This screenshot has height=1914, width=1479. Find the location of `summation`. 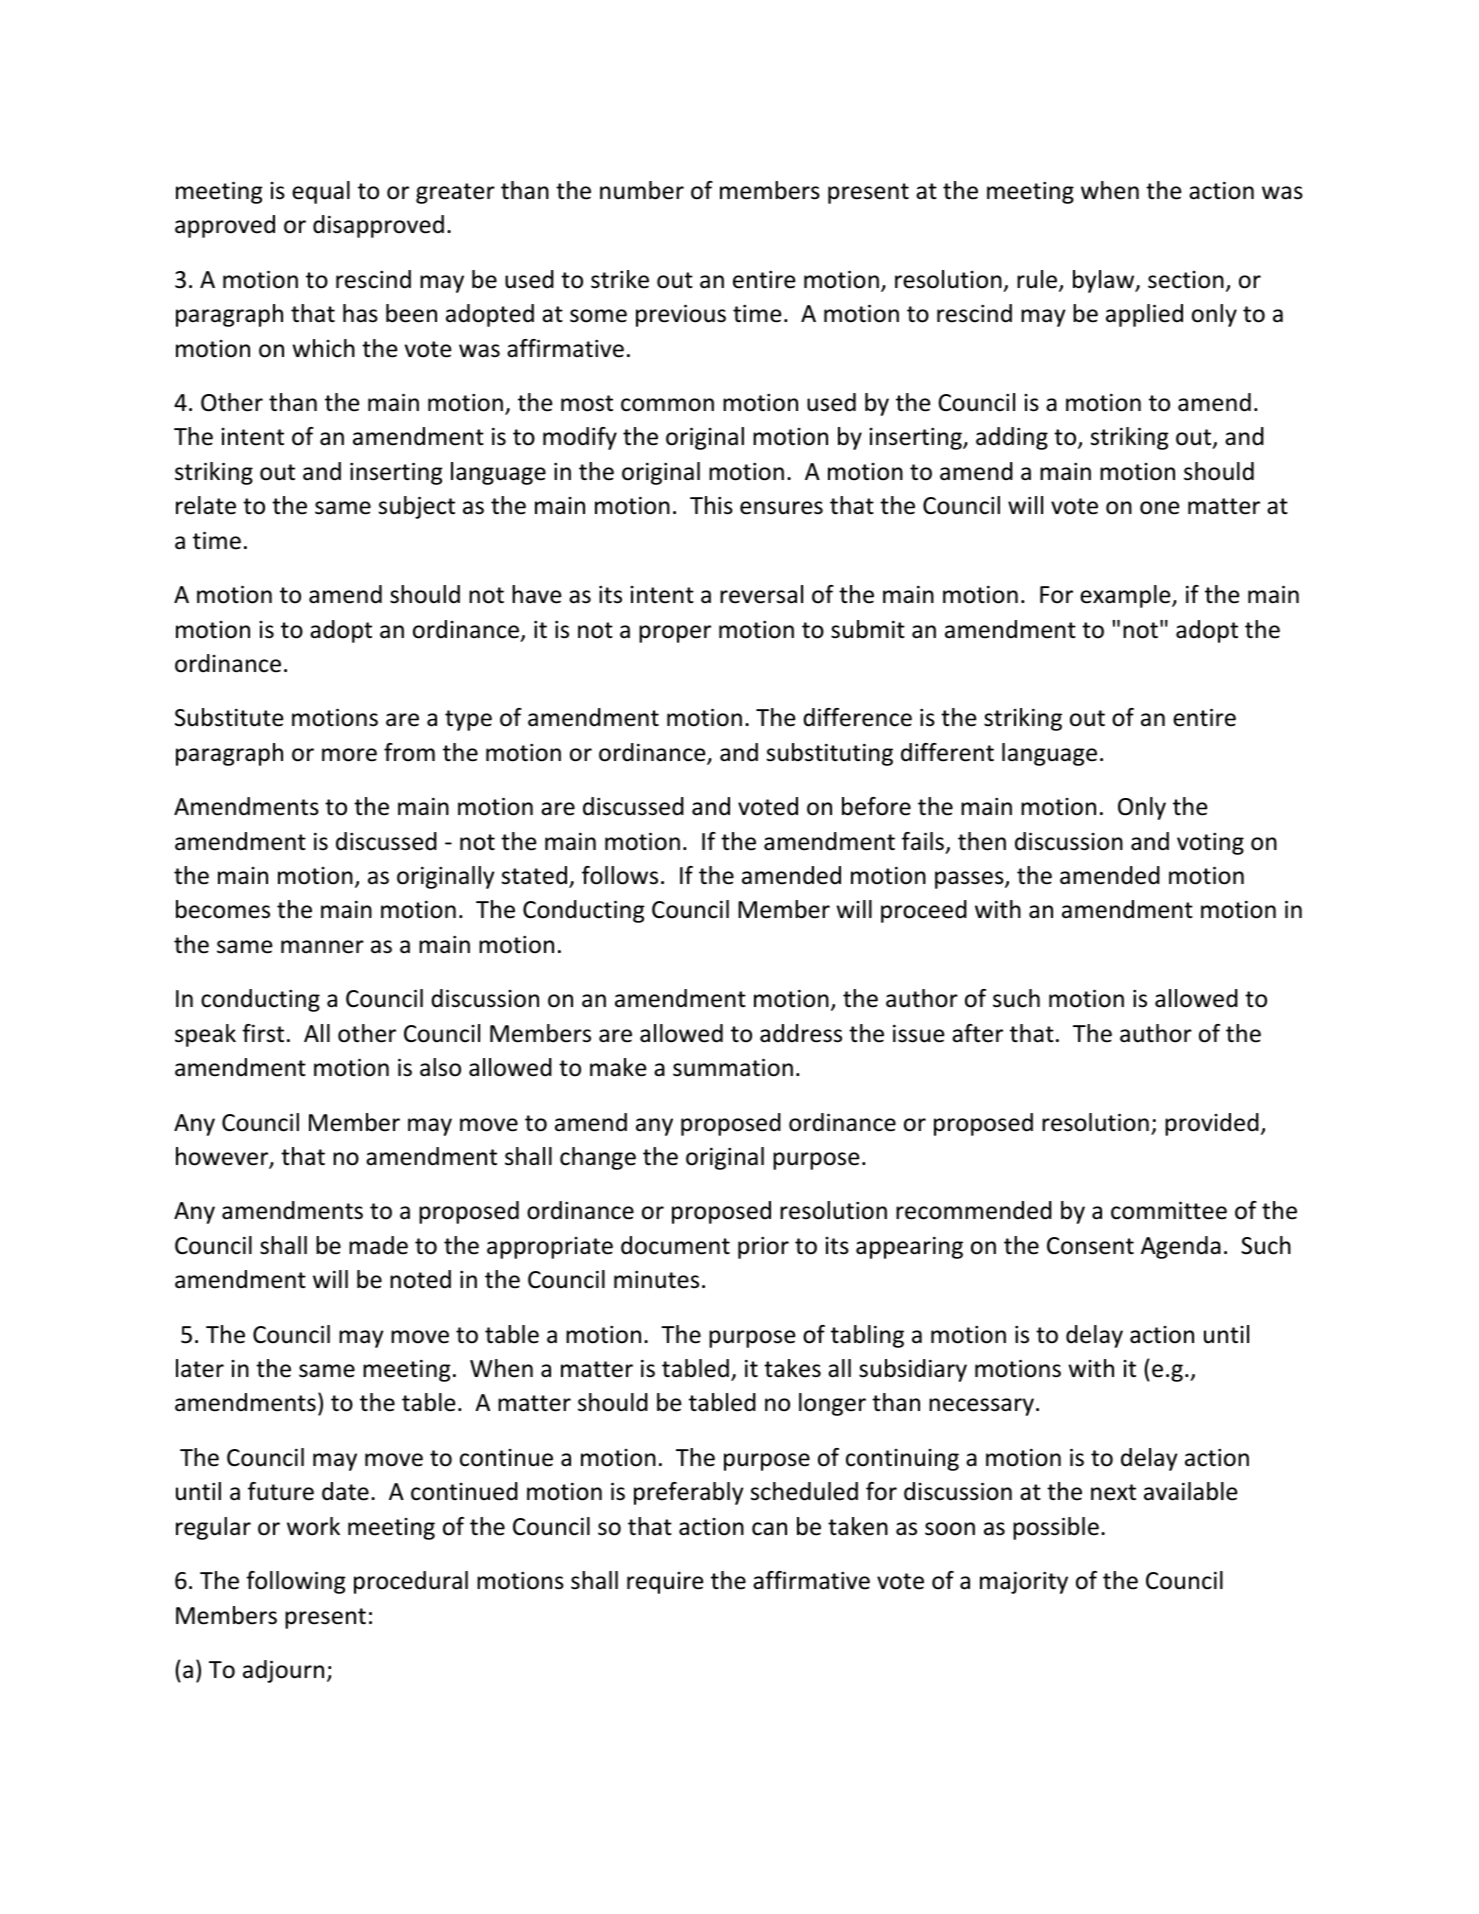

summation is located at coordinates (733, 1068).
